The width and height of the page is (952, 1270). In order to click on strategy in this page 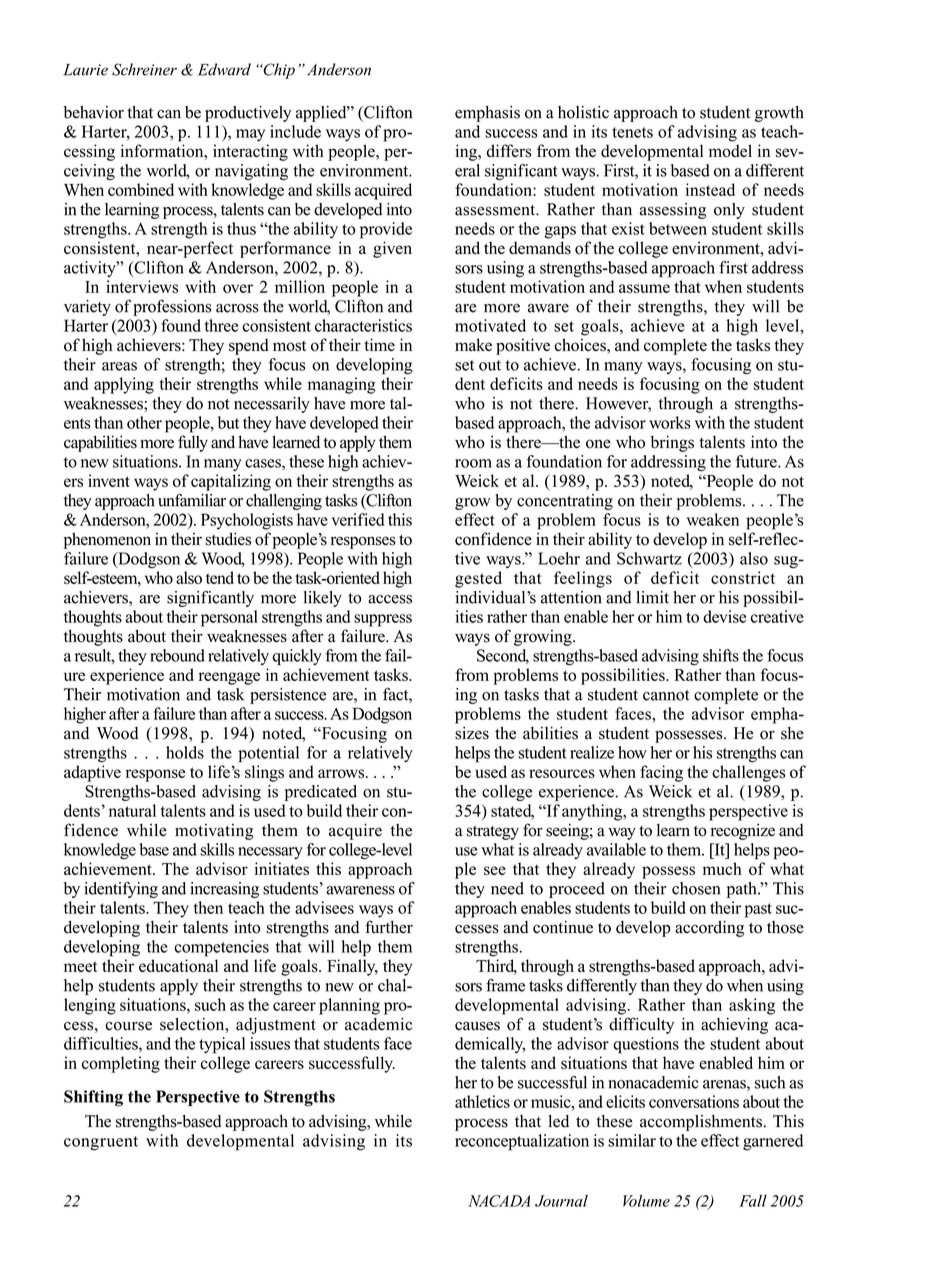, I will do `click(493, 833)`.
